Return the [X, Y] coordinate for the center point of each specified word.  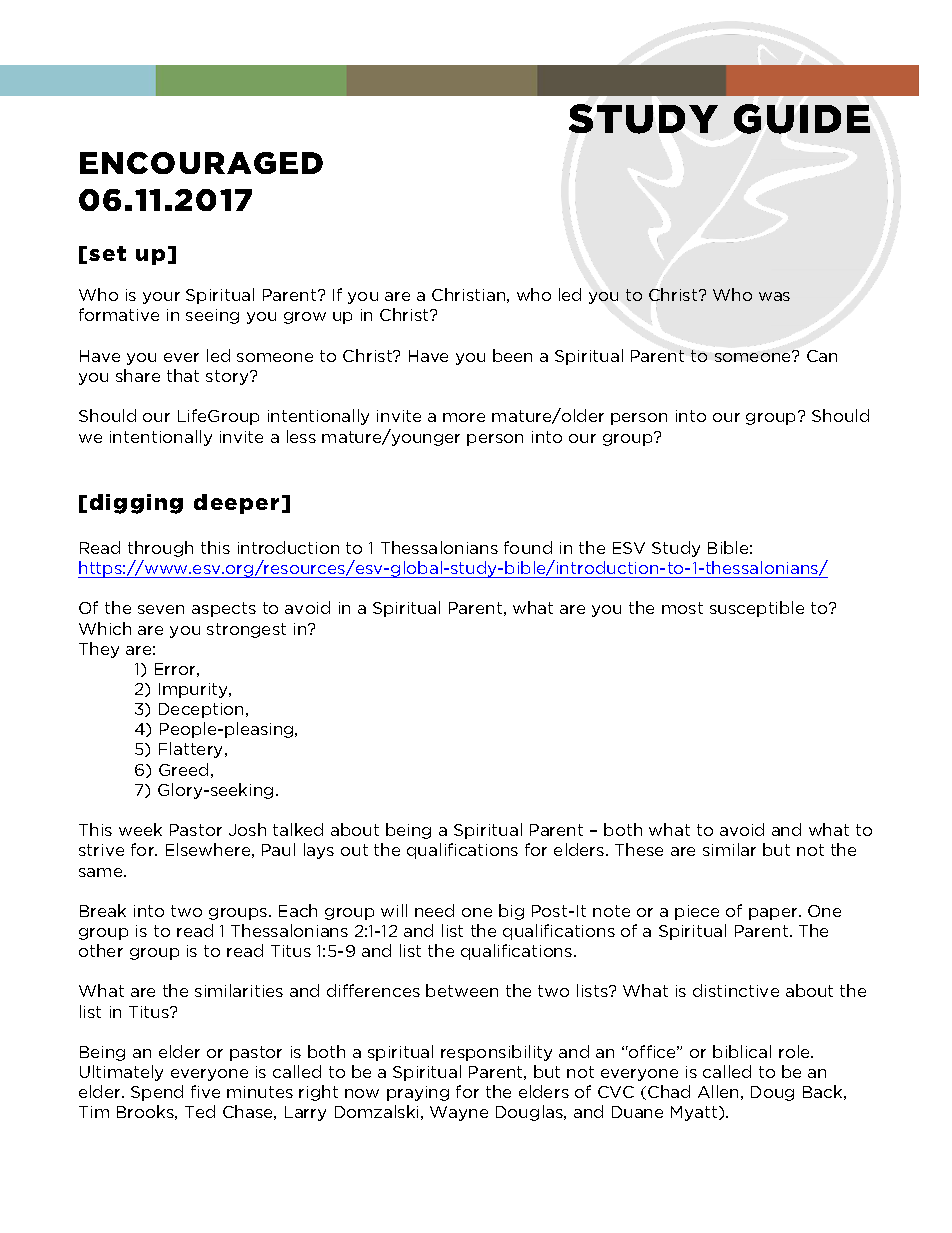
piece [697, 912]
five [205, 1091]
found [528, 547]
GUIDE [802, 119]
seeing [212, 316]
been [512, 355]
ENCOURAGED [201, 163]
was [774, 296]
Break [103, 910]
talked [298, 829]
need [434, 910]
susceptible [757, 609]
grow [305, 318]
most [682, 608]
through [160, 549]
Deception [203, 710]
